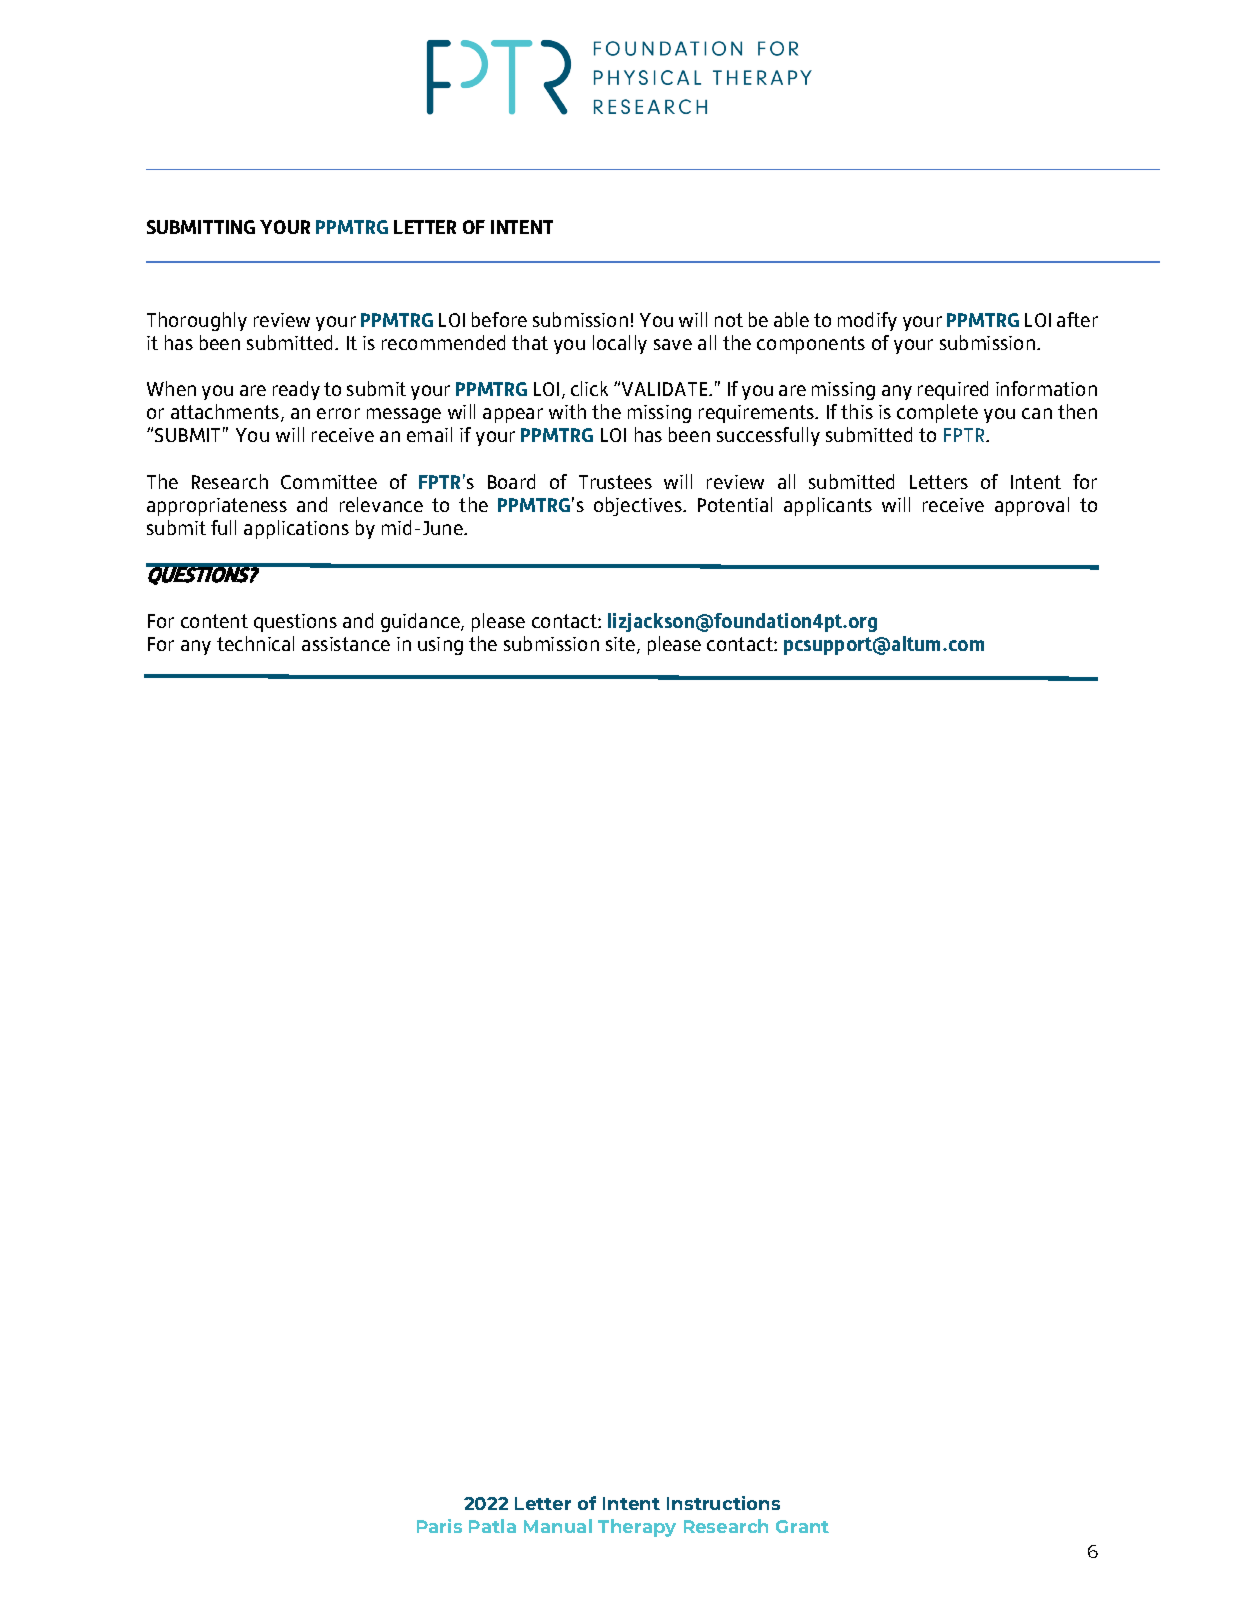 The width and height of the screenshot is (1245, 1611). What do you see at coordinates (439, 1526) in the screenshot?
I see `Paris` at bounding box center [439, 1526].
